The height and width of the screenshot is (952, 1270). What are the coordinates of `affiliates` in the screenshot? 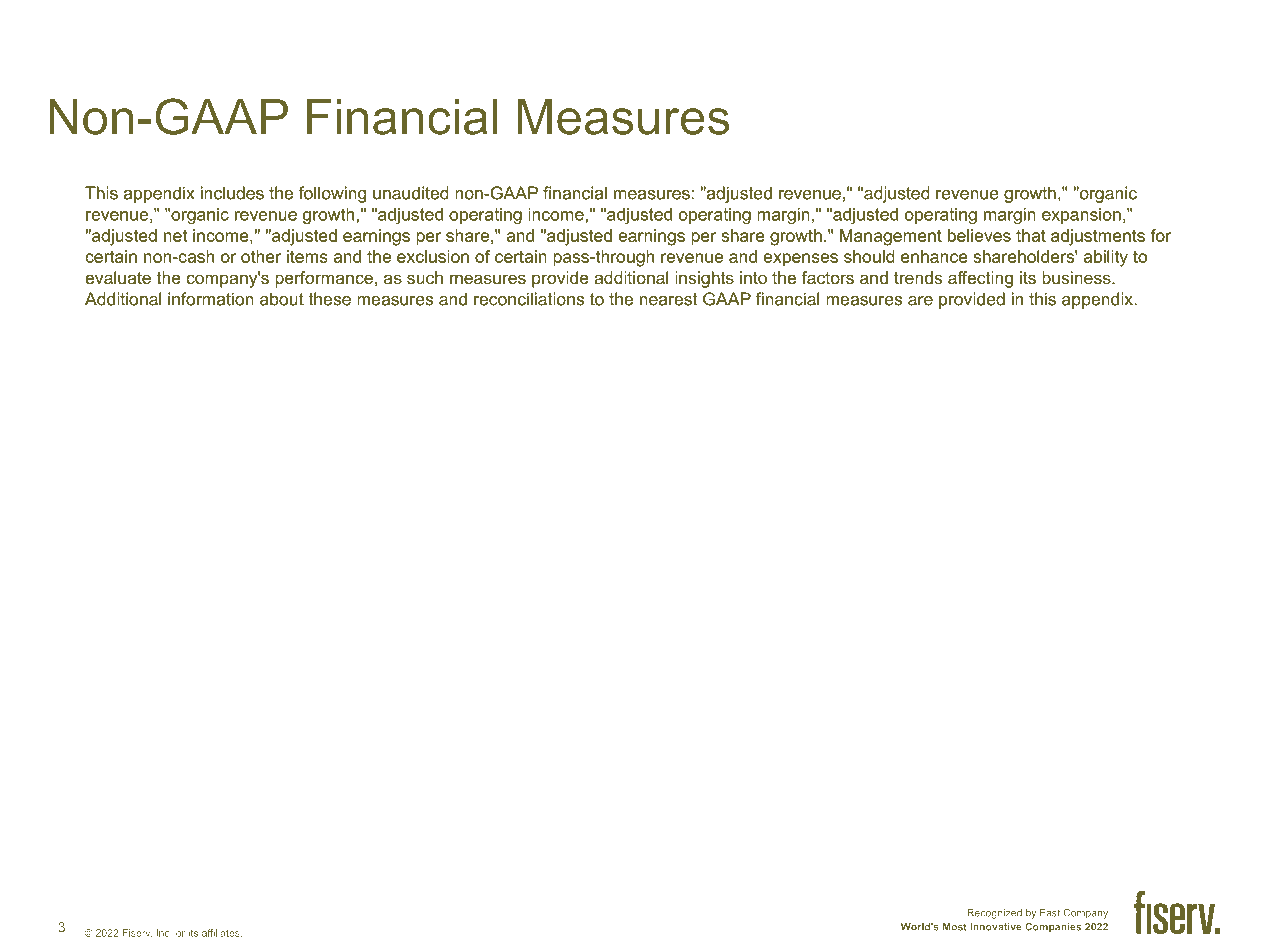 It's located at (222, 933).
